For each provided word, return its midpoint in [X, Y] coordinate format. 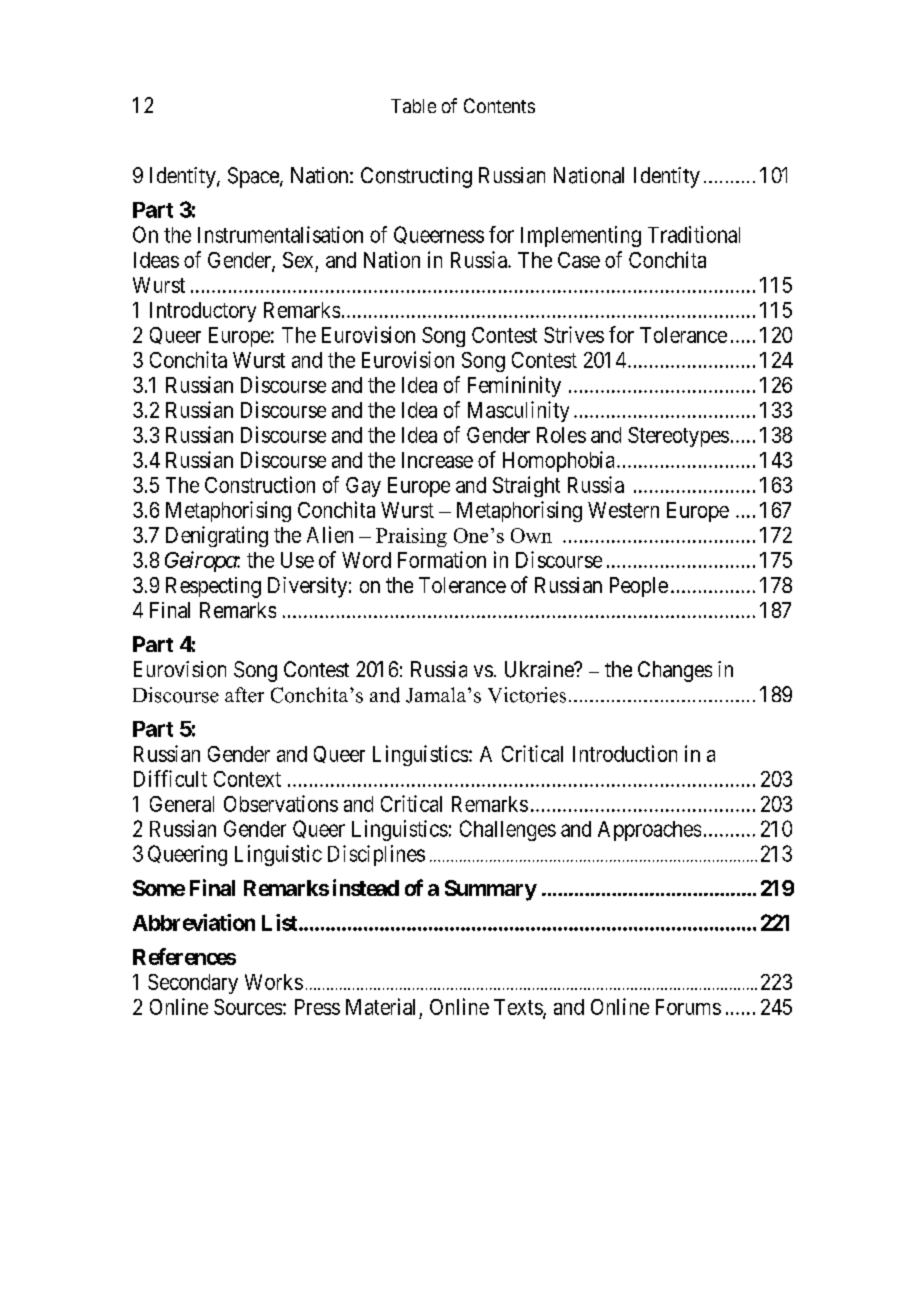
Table [413, 106]
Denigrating [217, 536]
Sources [248, 1007]
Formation [442, 559]
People [639, 587]
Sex [298, 260]
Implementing [581, 236]
